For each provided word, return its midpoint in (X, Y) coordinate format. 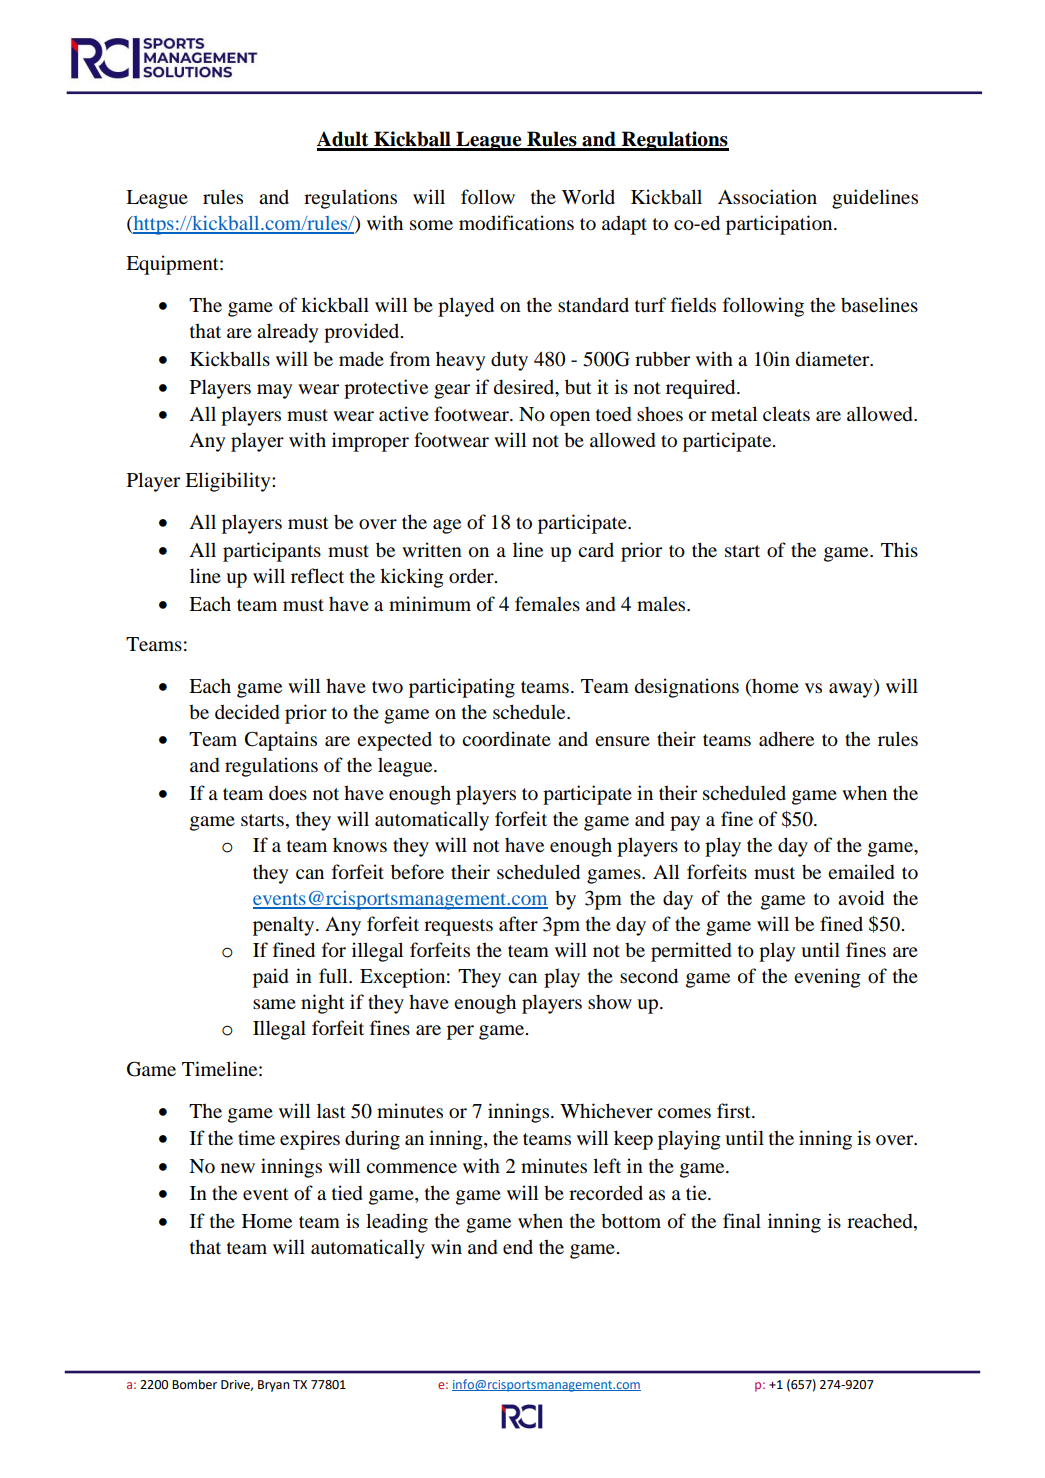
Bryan (273, 1386)
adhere (786, 739)
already (287, 333)
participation (780, 225)
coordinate (506, 738)
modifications (516, 223)
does (288, 793)
